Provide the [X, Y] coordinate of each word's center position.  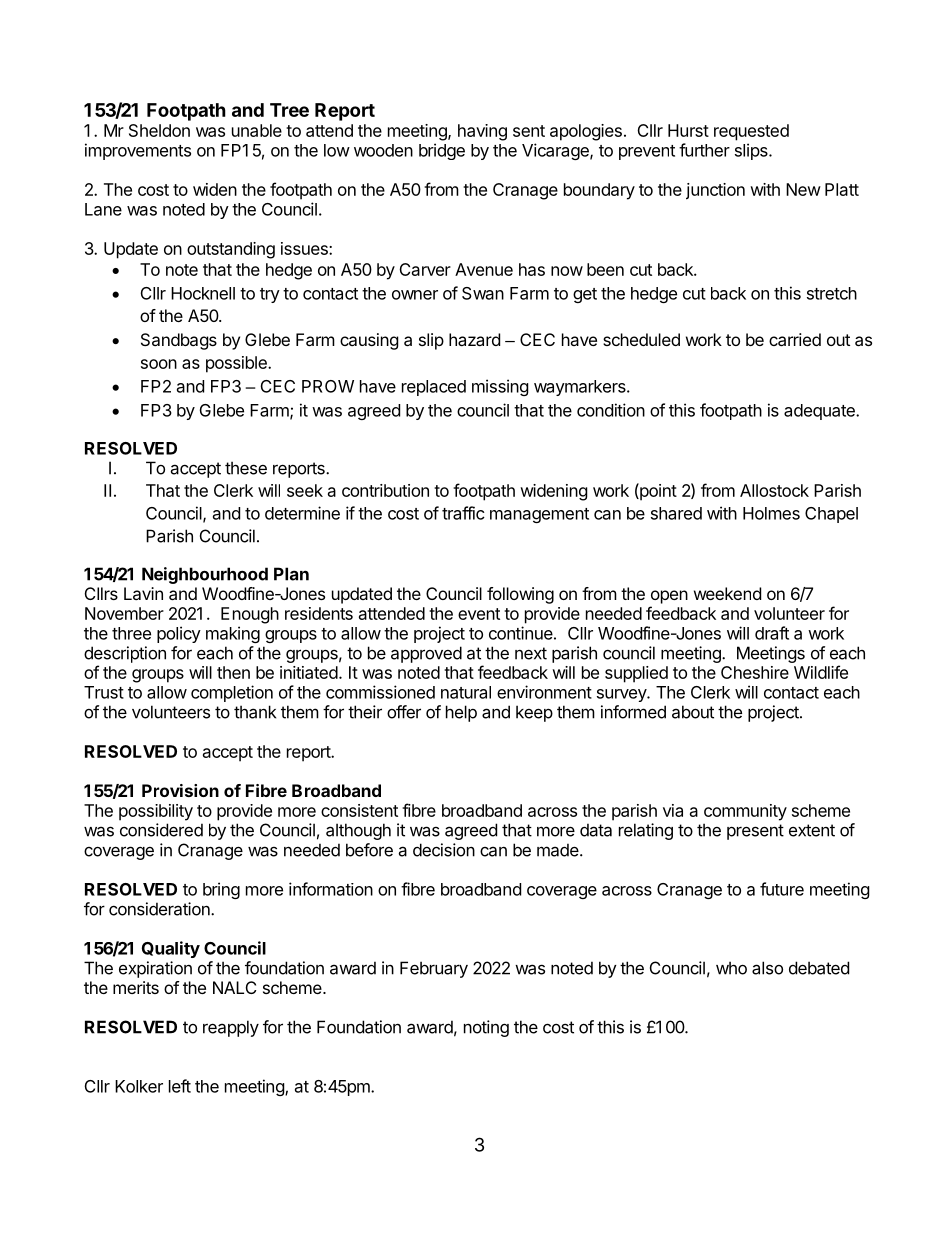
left [180, 1086]
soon [159, 364]
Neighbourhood [205, 575]
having [482, 132]
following [520, 595]
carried [795, 339]
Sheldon [159, 130]
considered [161, 830]
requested [751, 132]
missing [500, 387]
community [745, 812]
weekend [727, 593]
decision [444, 850]
